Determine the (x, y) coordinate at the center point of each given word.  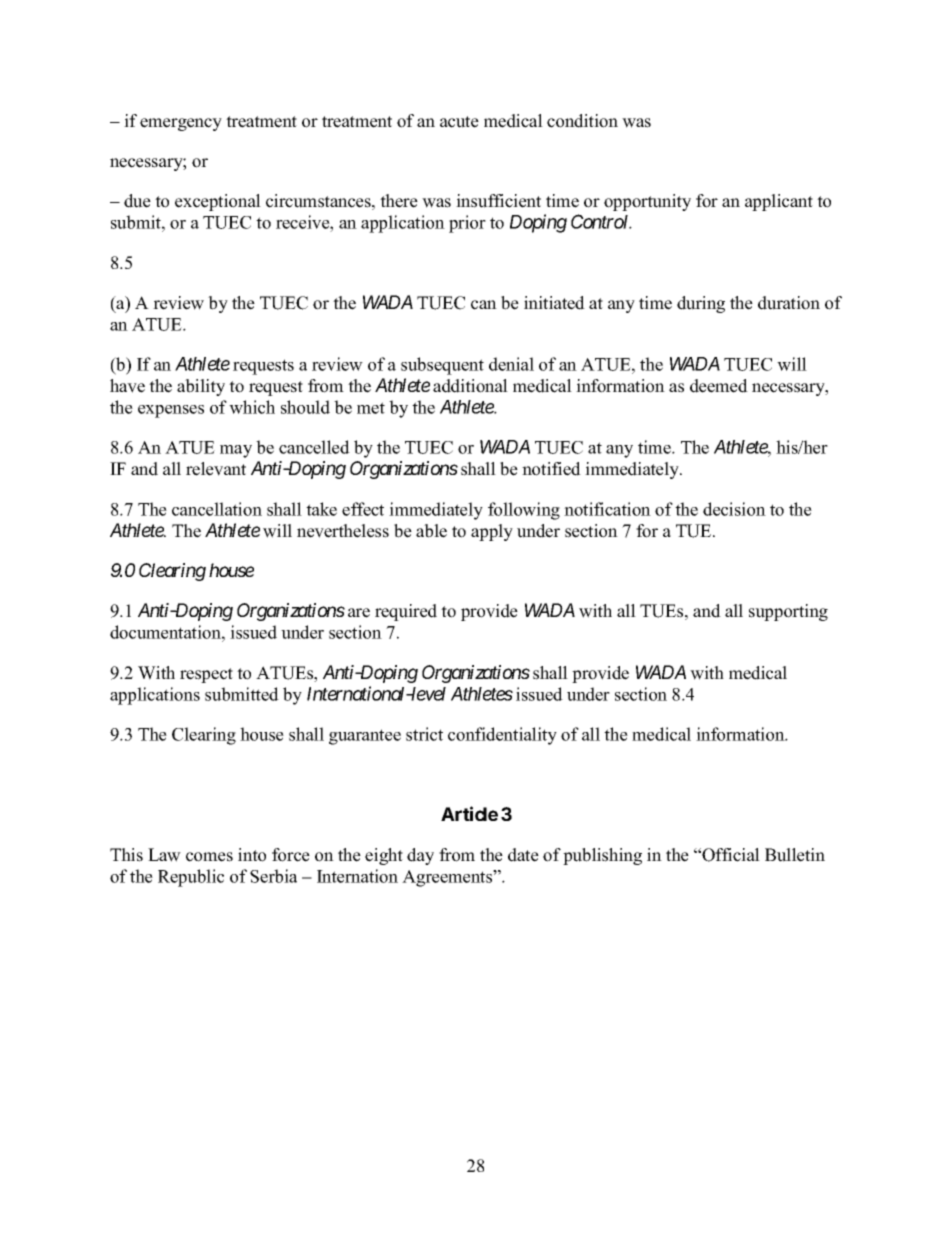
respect (206, 675)
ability (201, 387)
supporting (788, 612)
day (420, 856)
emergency (181, 124)
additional (470, 386)
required (406, 612)
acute (459, 122)
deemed (719, 386)
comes (209, 857)
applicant (779, 202)
